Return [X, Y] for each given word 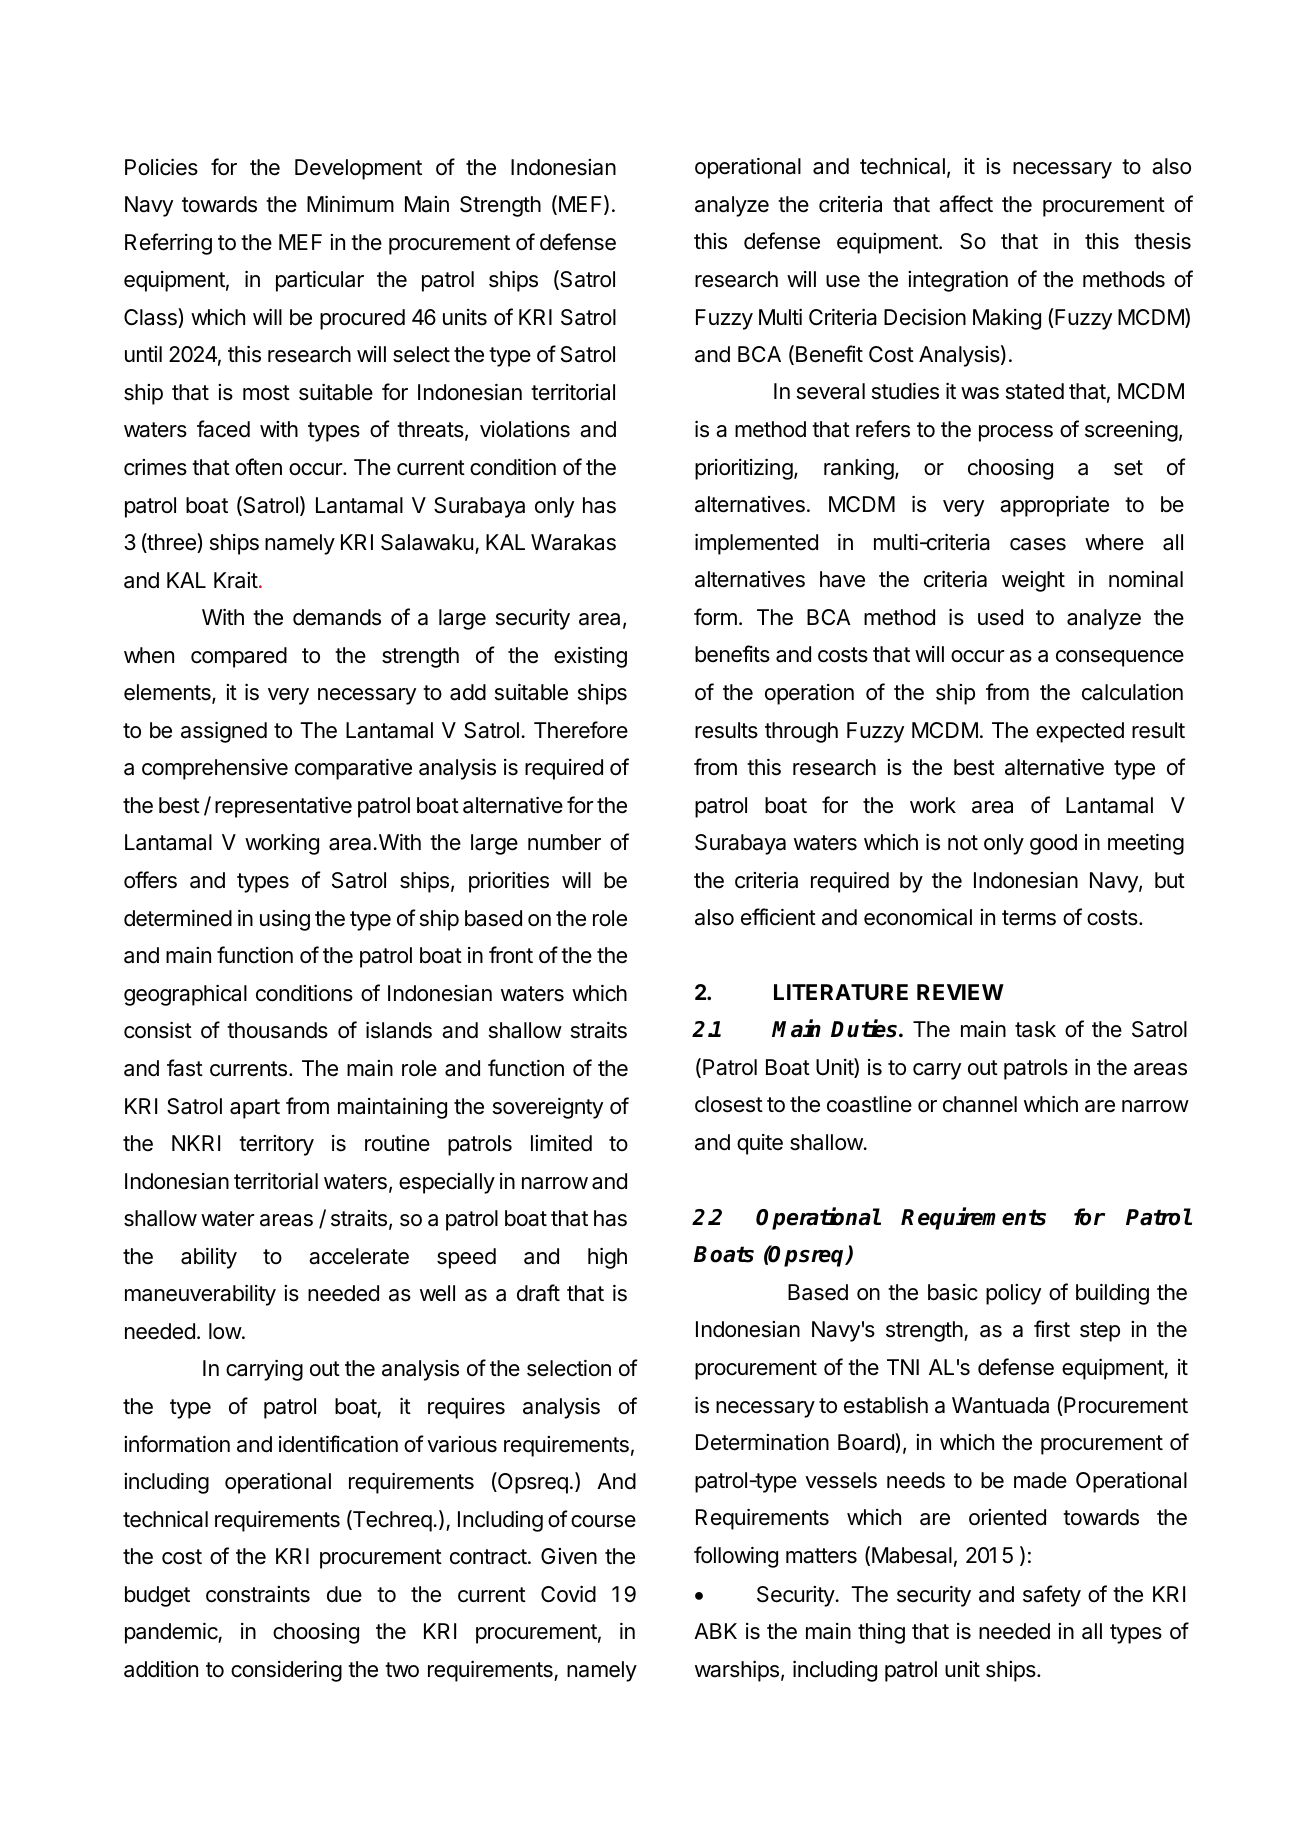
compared [239, 657]
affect [966, 204]
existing [590, 657]
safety [1052, 1596]
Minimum [350, 204]
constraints [258, 1594]
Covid [568, 1594]
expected [1080, 732]
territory [276, 1145]
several [831, 391]
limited [561, 1143]
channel [980, 1104]
